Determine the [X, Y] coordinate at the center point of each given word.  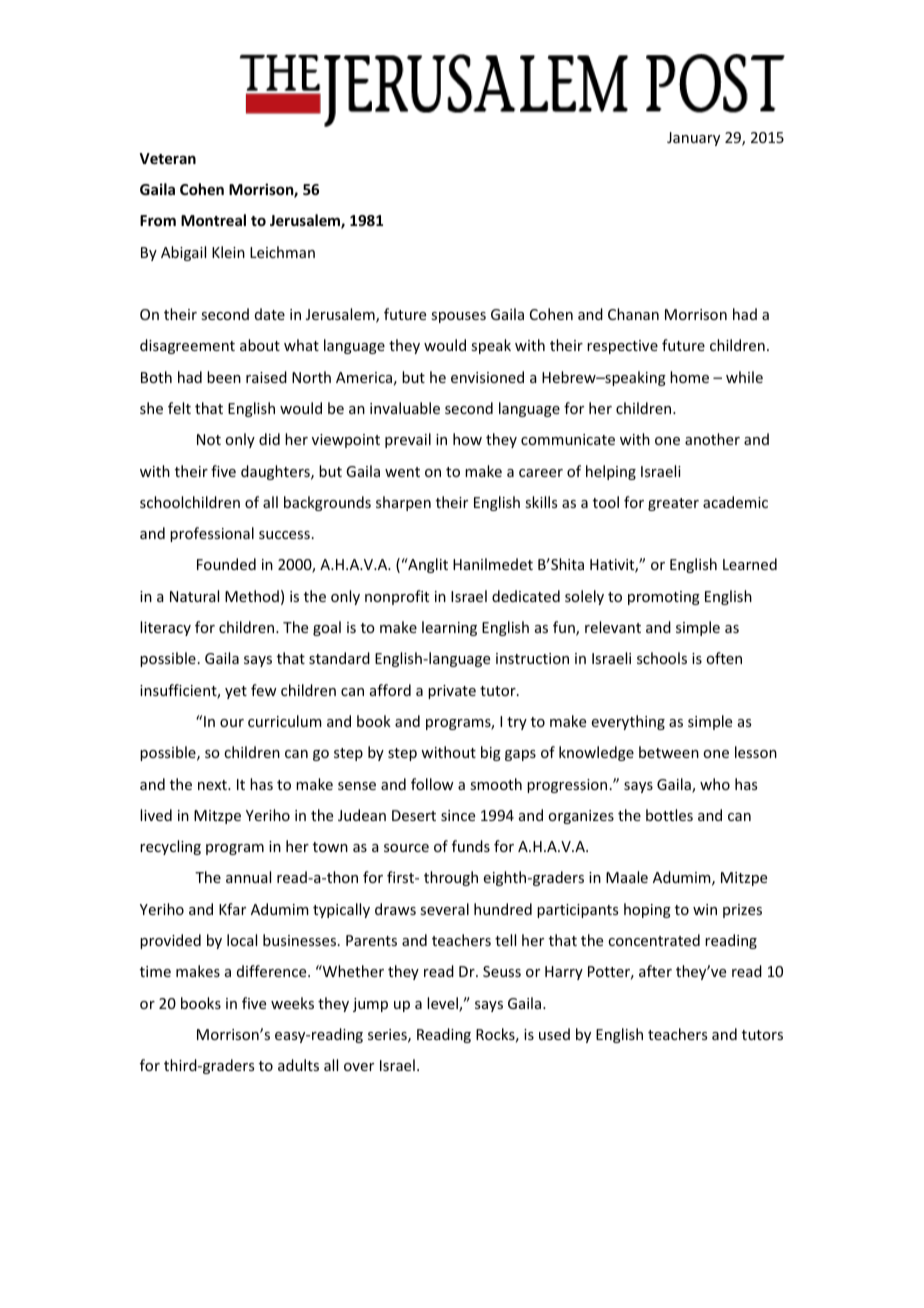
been [224, 377]
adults [298, 1065]
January [693, 139]
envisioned [487, 377]
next [213, 785]
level [443, 1004]
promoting [664, 598]
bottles [669, 815]
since [458, 815]
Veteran [168, 158]
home [689, 377]
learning [449, 628]
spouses [458, 317]
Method [252, 596]
